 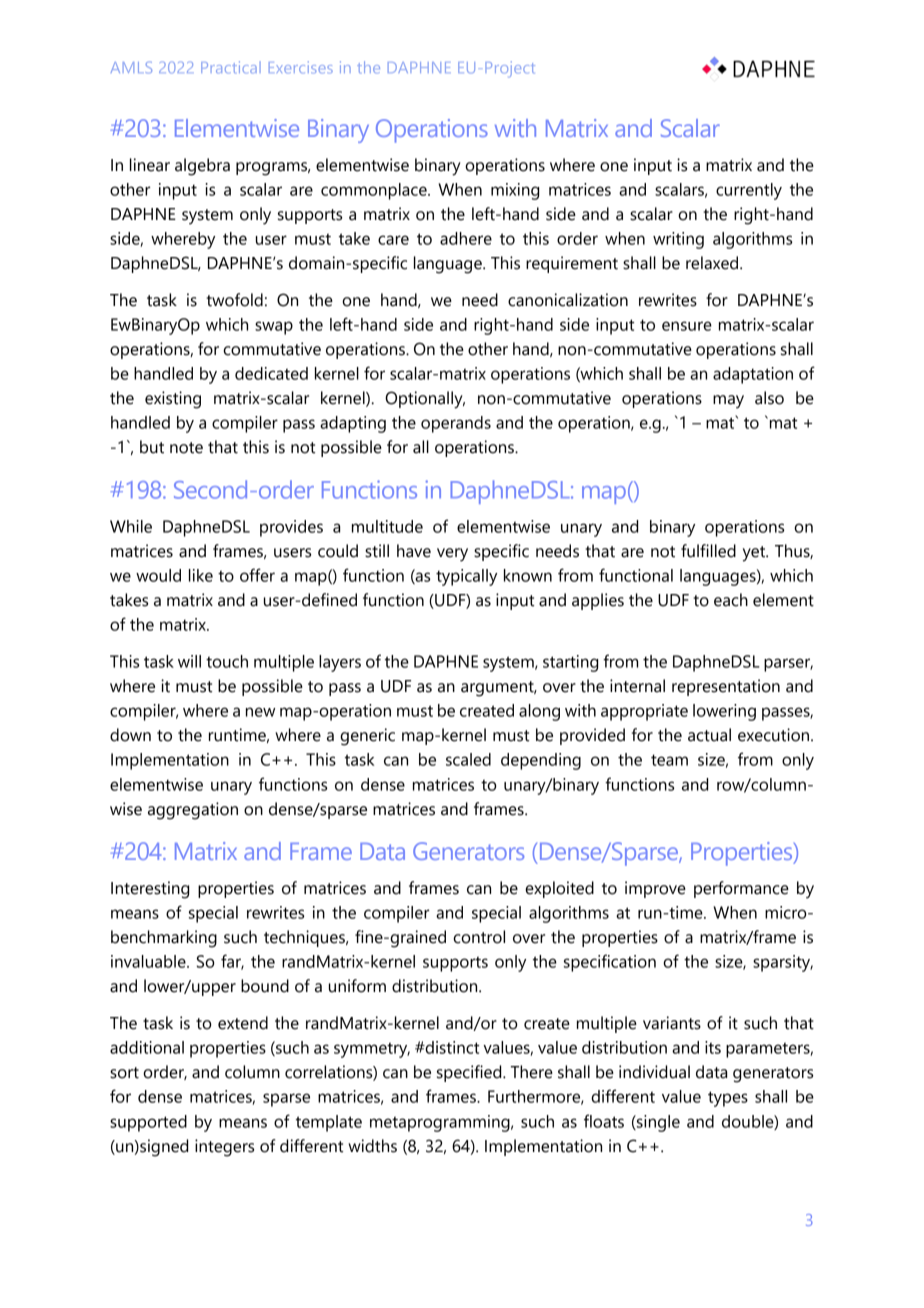 What do you see at coordinates (687, 326) in the screenshot?
I see `ensure` at bounding box center [687, 326].
